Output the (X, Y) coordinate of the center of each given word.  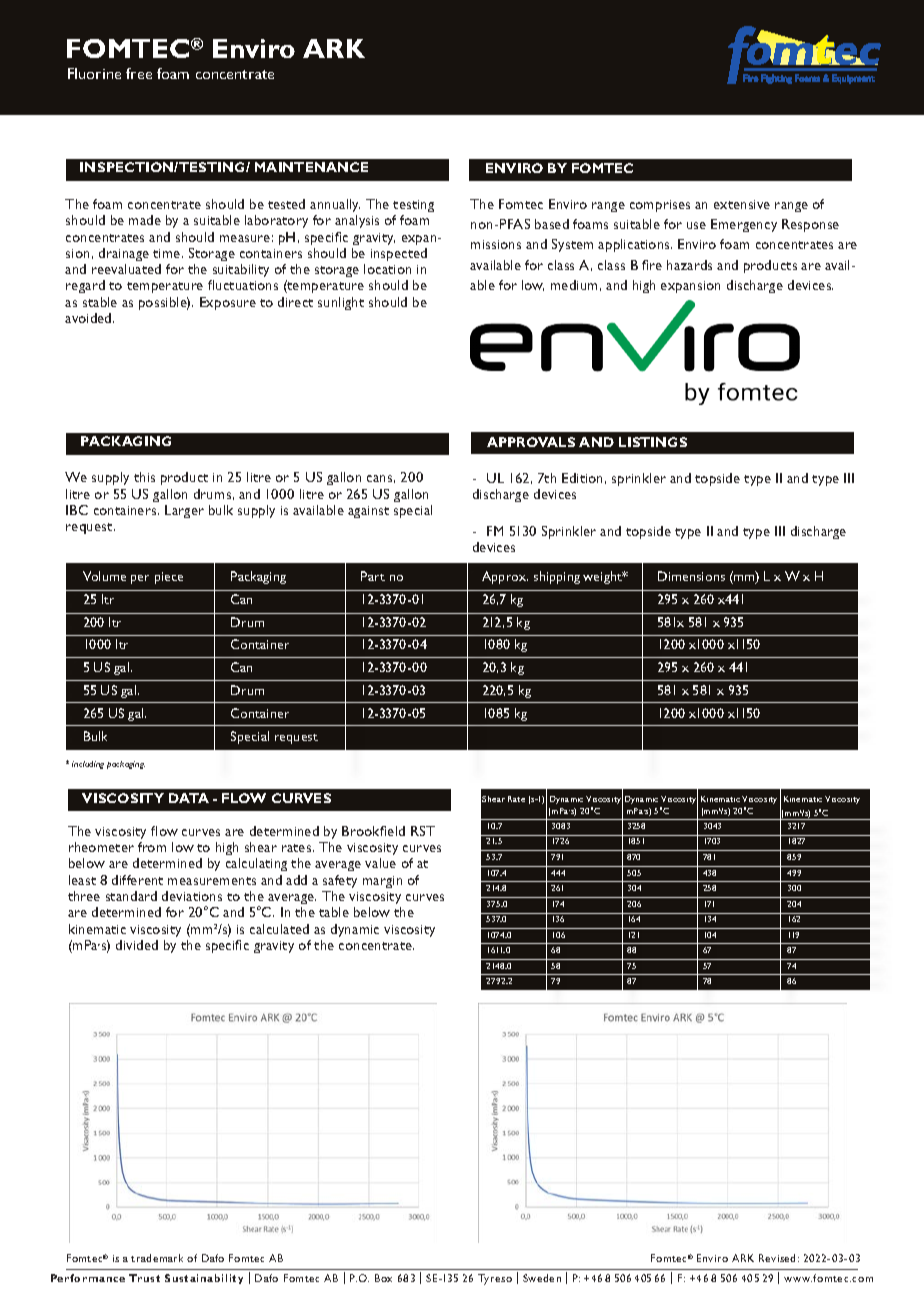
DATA (189, 798)
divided (137, 945)
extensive (742, 204)
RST (423, 831)
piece (169, 578)
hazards (689, 265)
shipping (557, 577)
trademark (157, 1258)
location (387, 269)
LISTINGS (653, 442)
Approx (505, 577)
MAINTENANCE (311, 167)
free (139, 73)
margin (382, 882)
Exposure (228, 303)
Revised (777, 1258)
